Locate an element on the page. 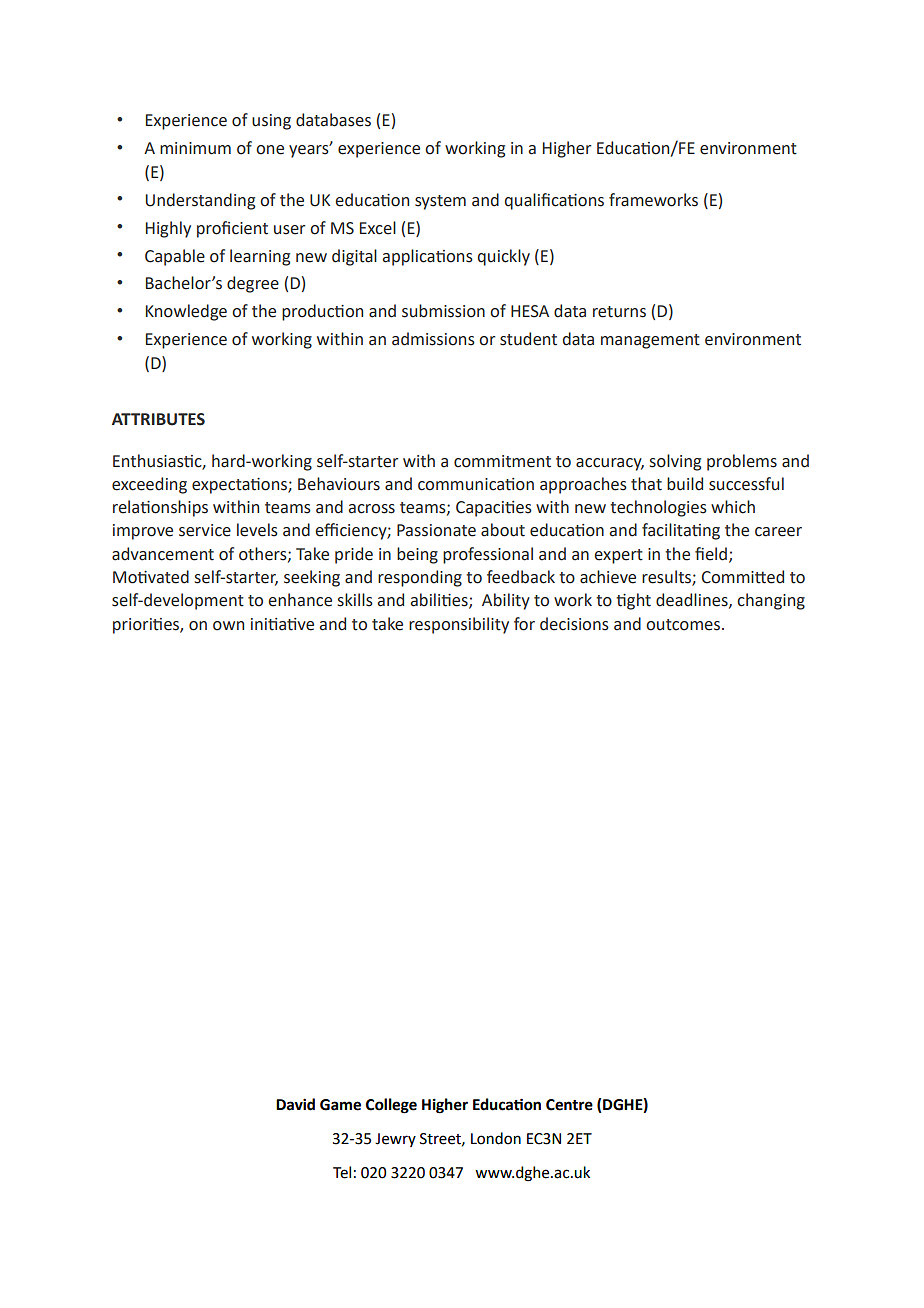  returns is located at coordinates (619, 312).
